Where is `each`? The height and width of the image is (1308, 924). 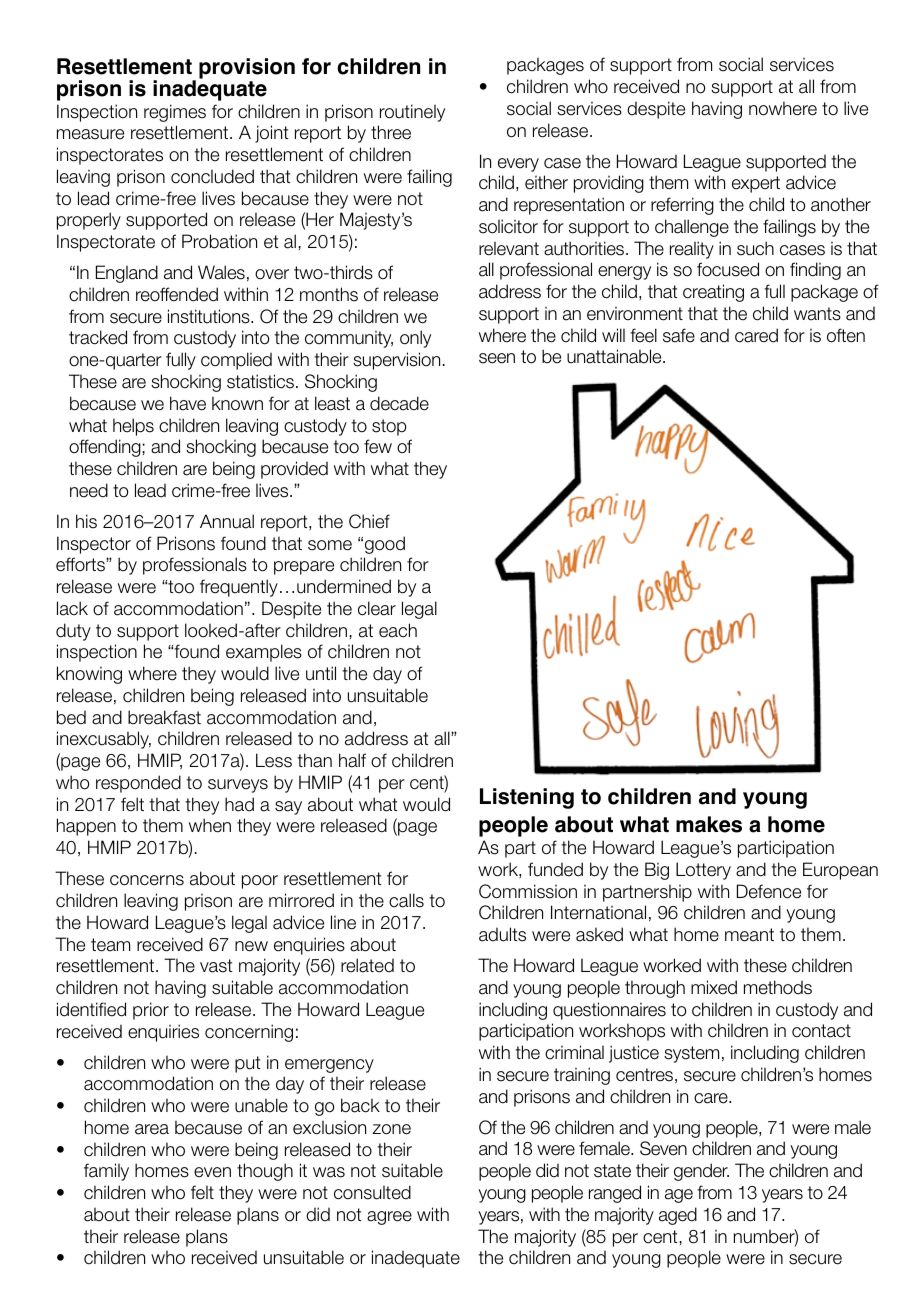 each is located at coordinates (398, 630).
